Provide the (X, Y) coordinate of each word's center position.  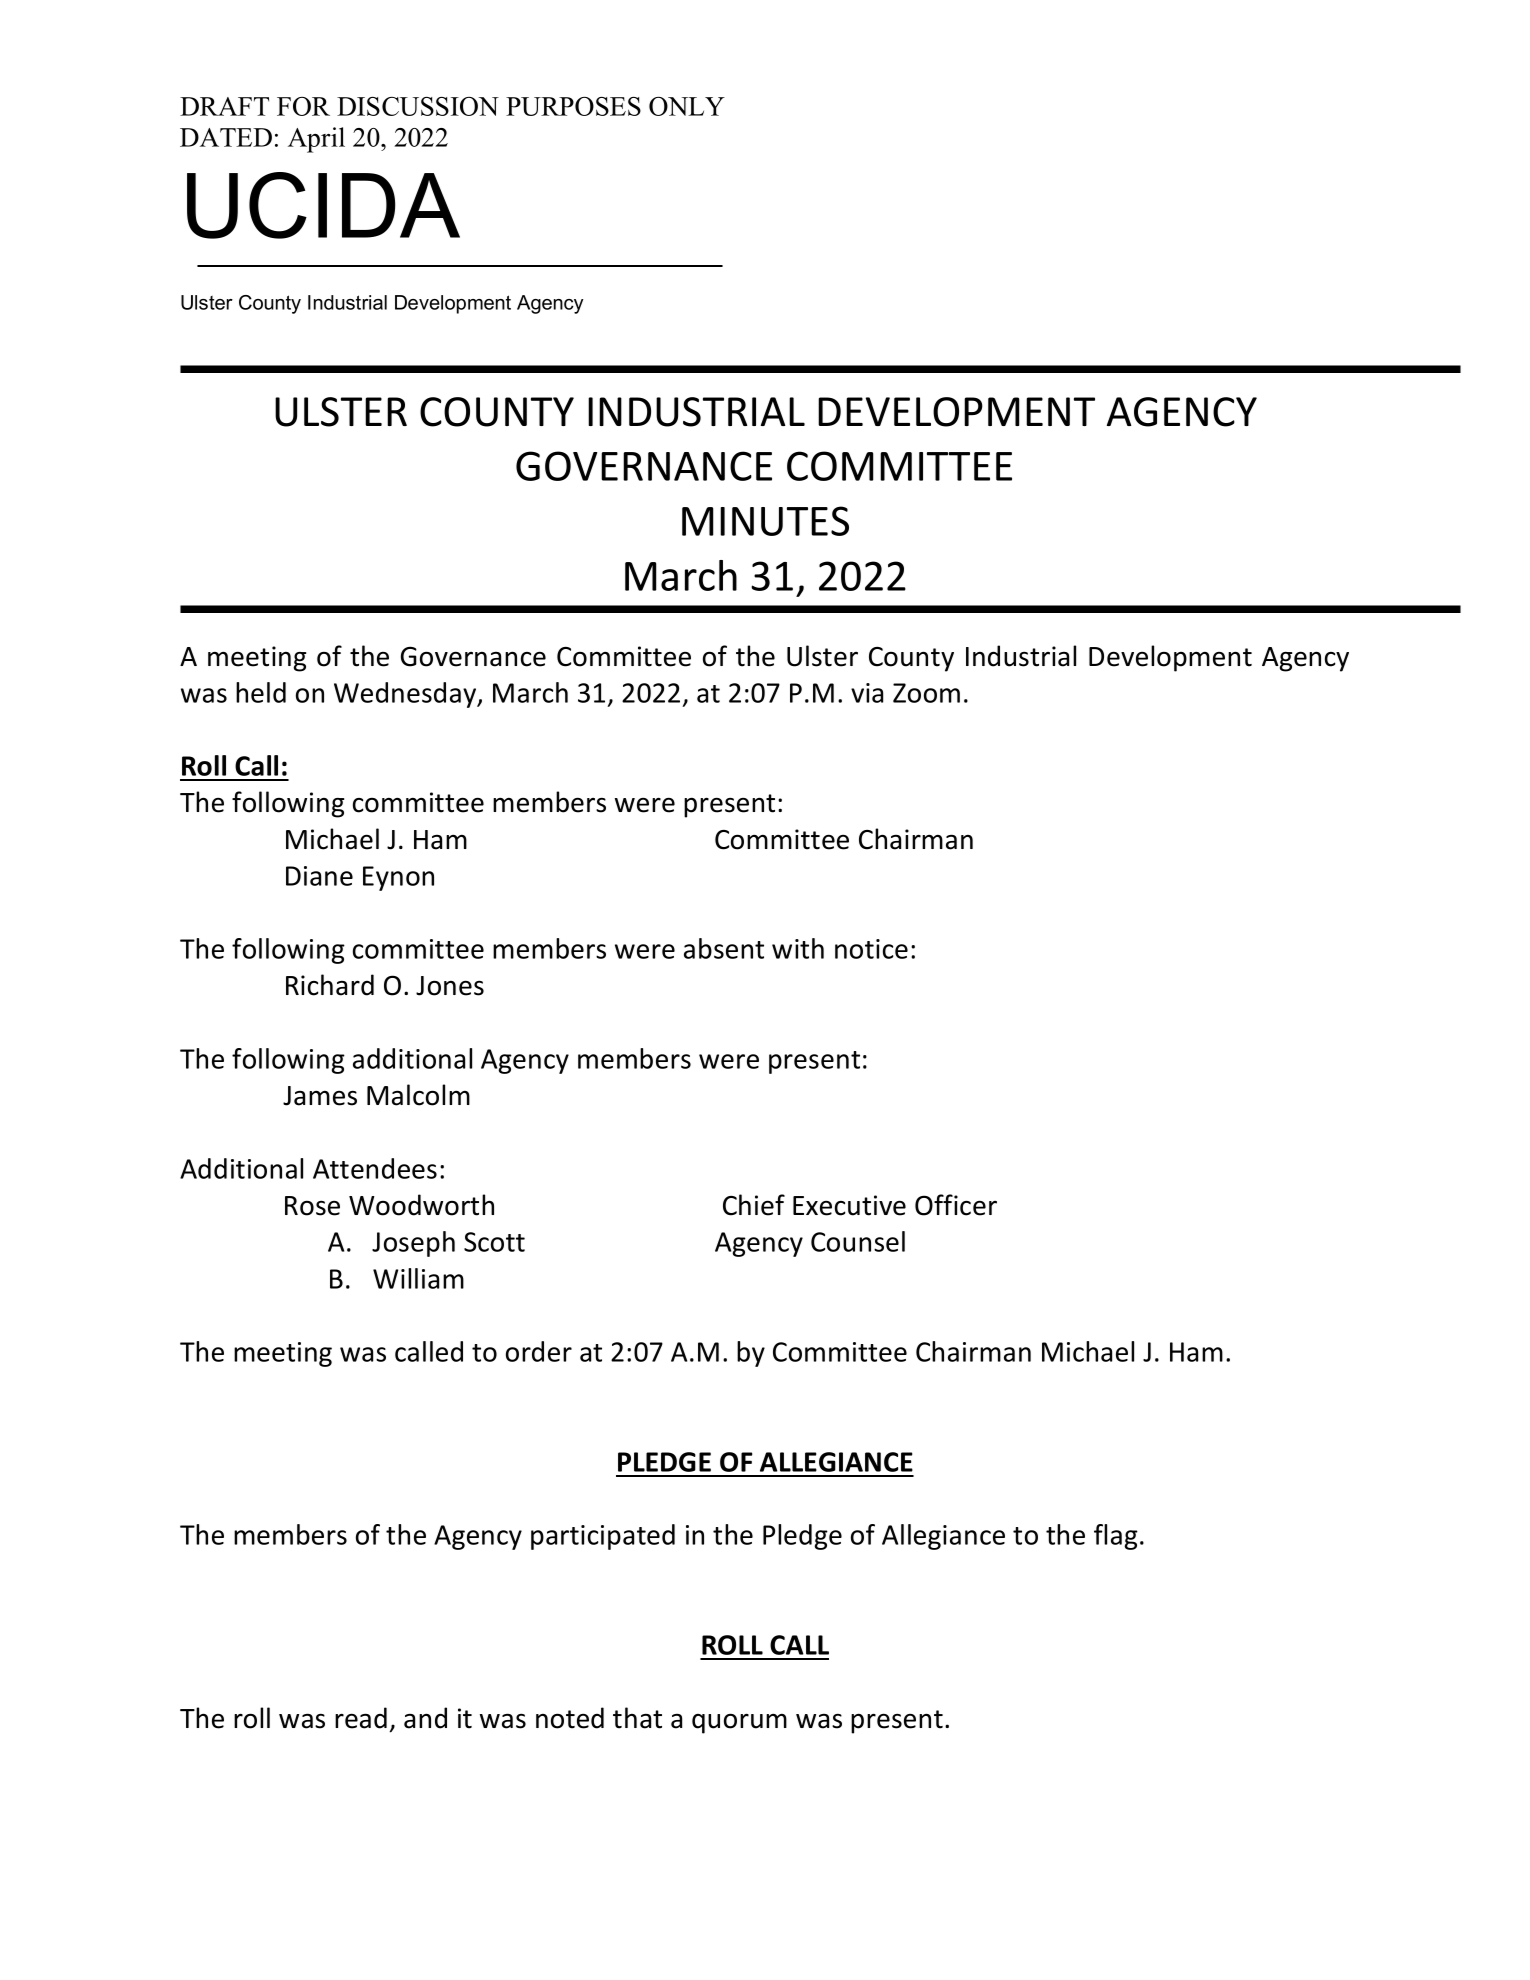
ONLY (687, 106)
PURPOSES (573, 106)
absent (724, 948)
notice (871, 949)
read (361, 1718)
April (316, 140)
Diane (319, 876)
